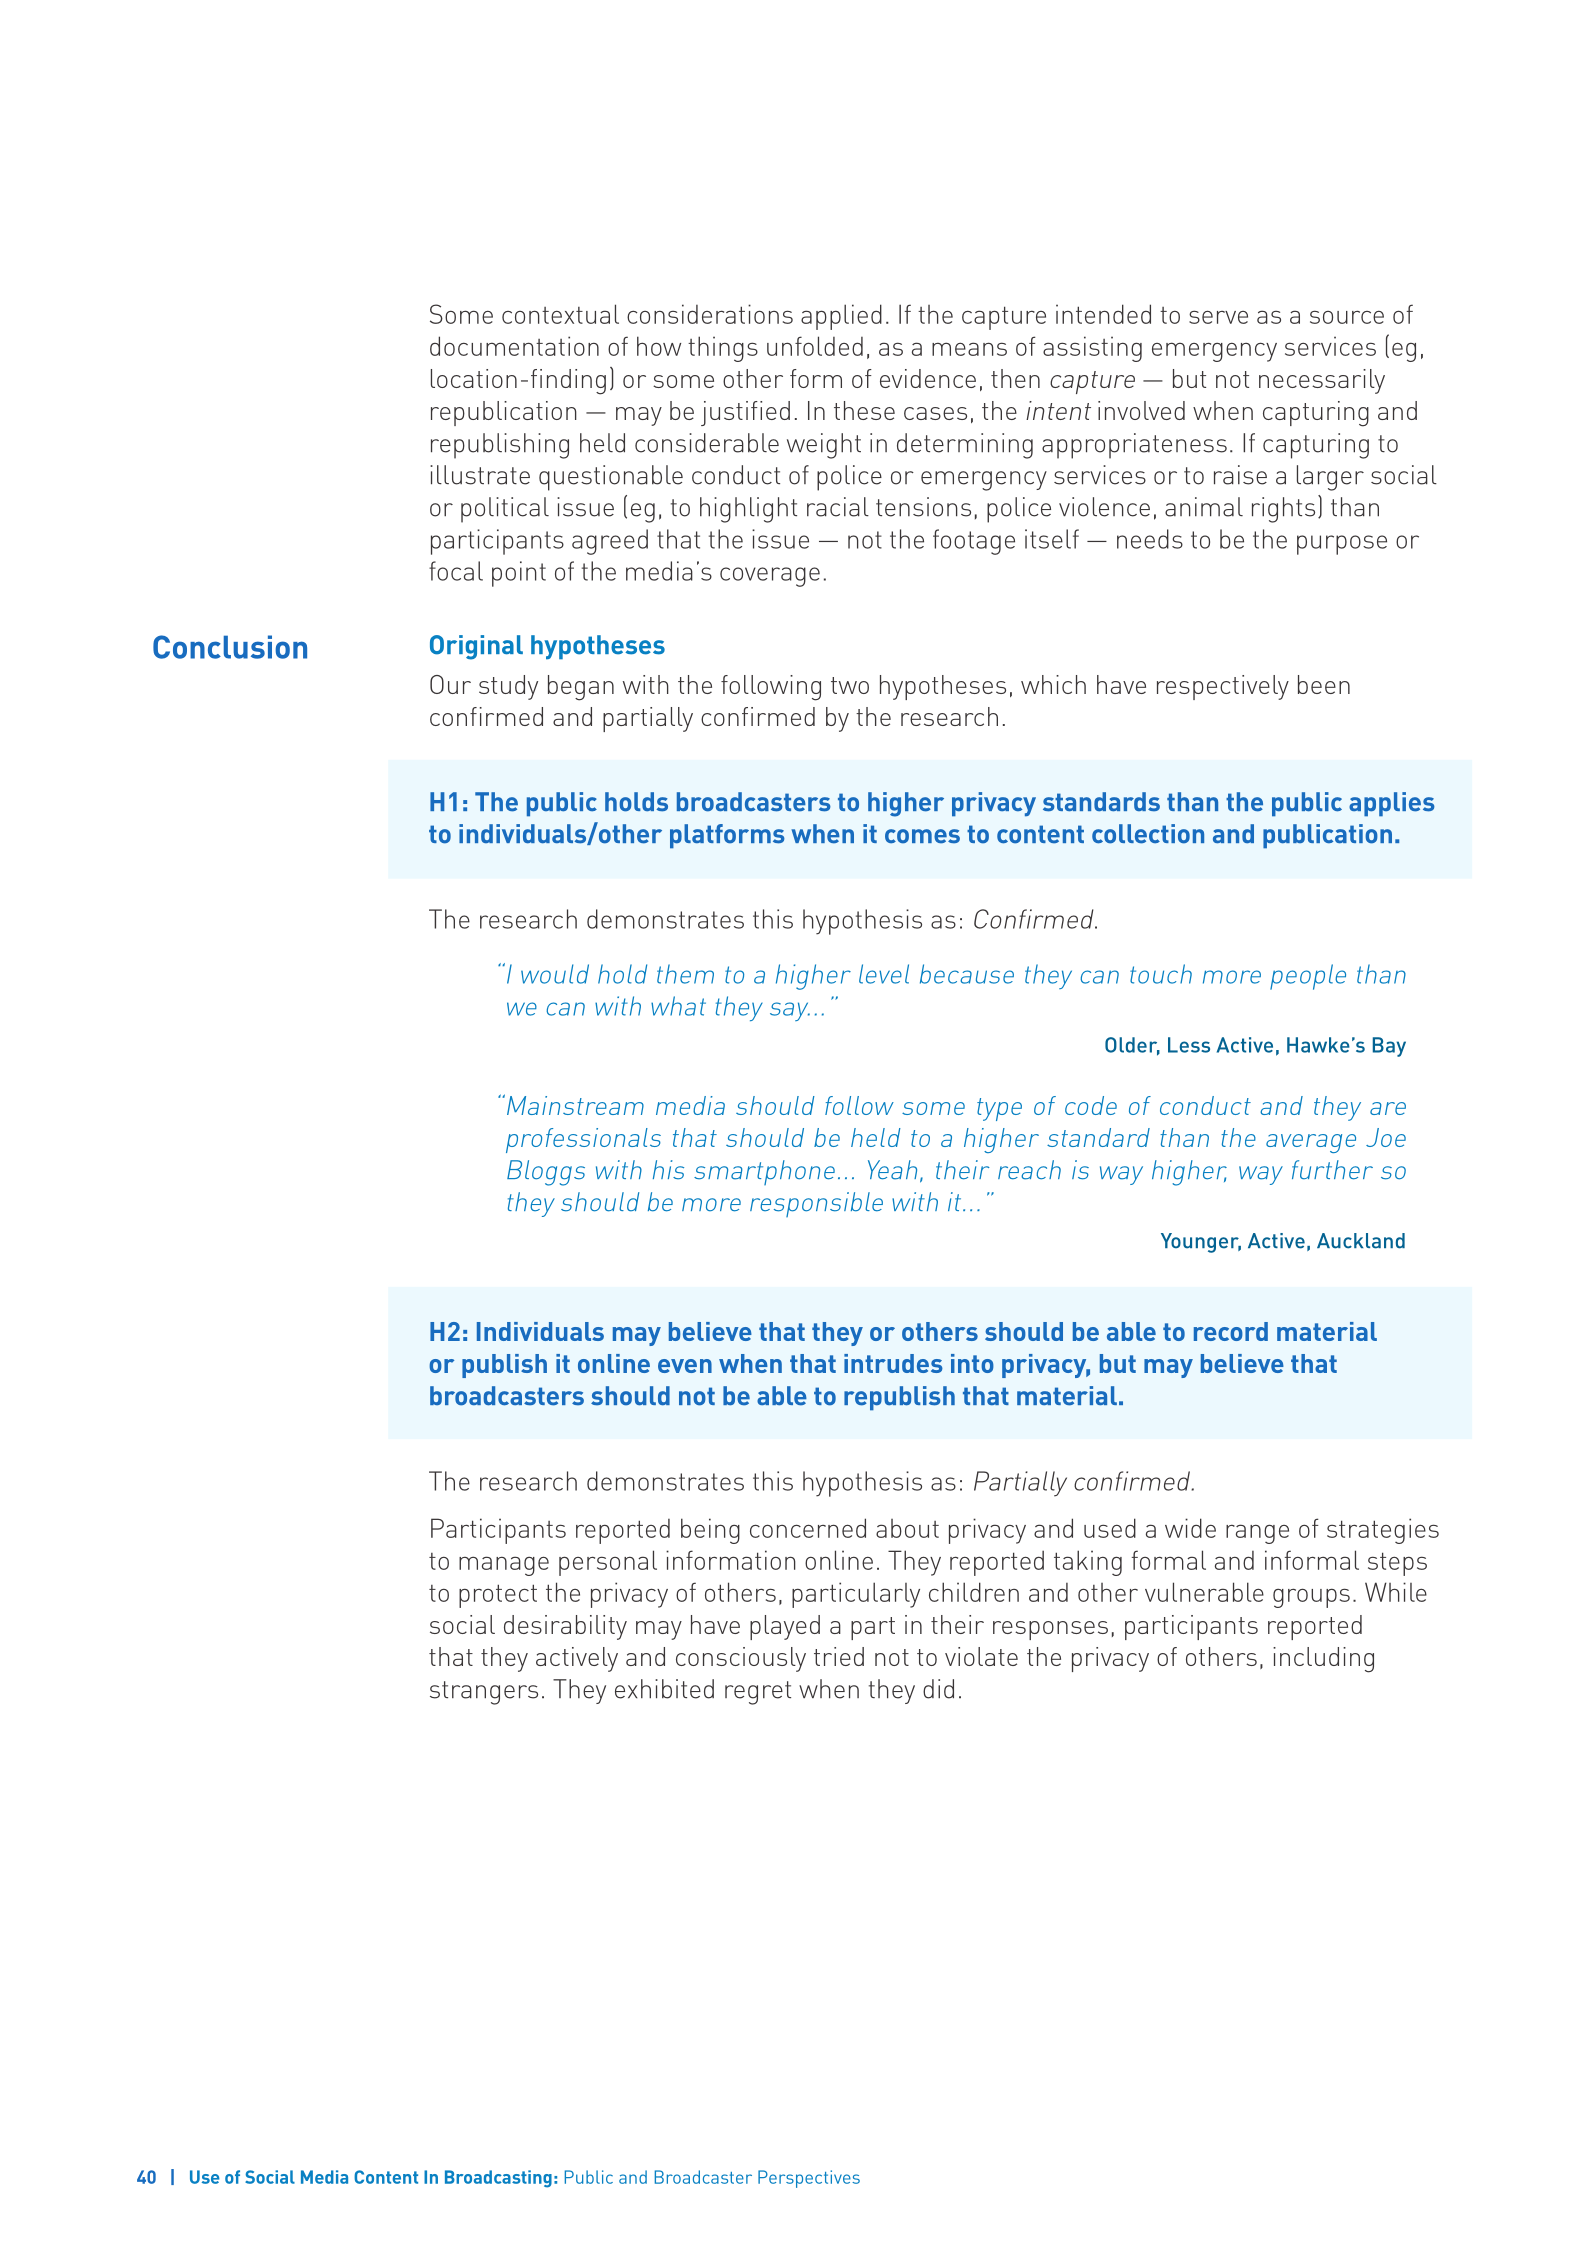  I want to click on collection, so click(1148, 834).
